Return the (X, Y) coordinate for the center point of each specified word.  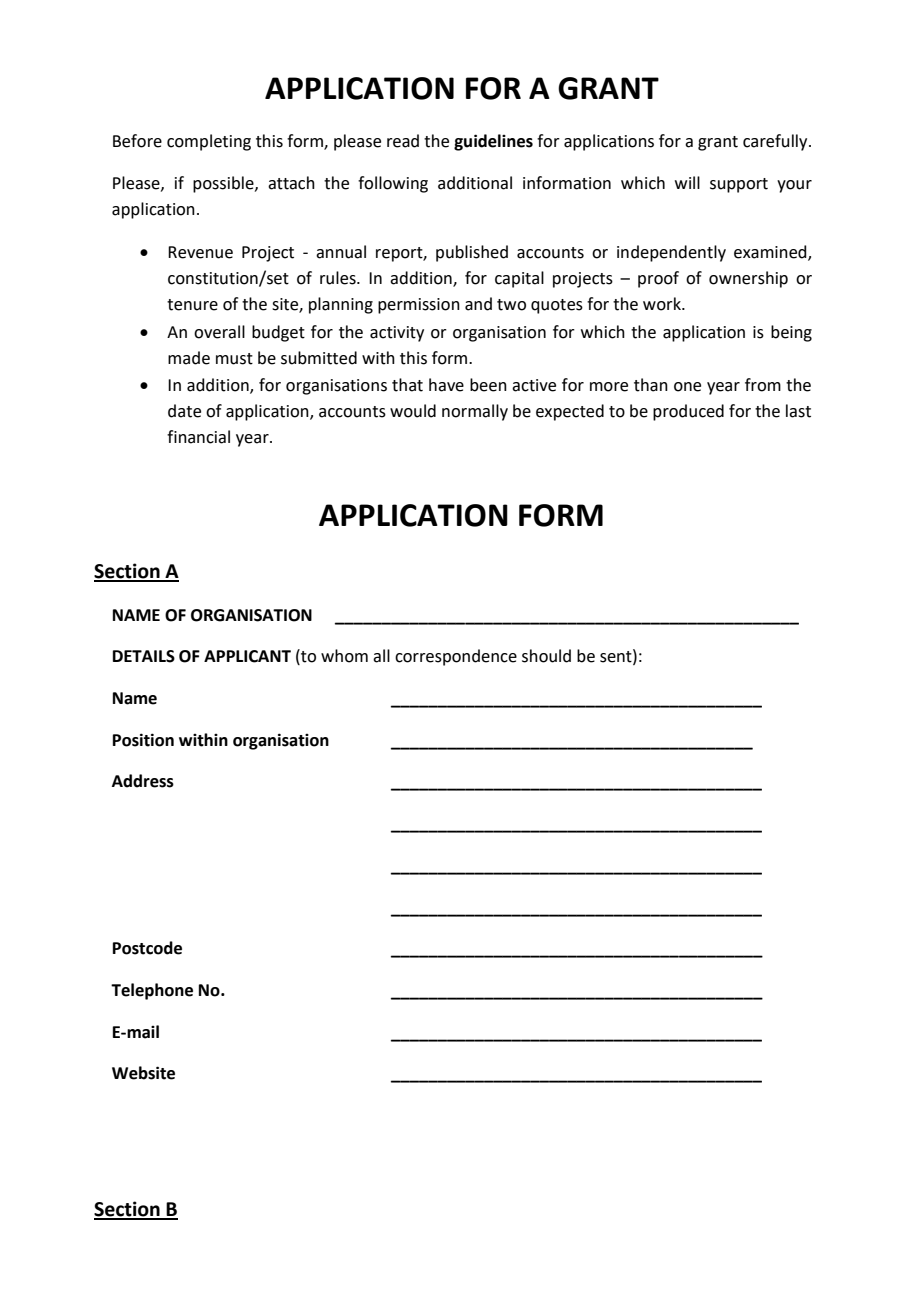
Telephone (152, 991)
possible (224, 184)
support (739, 185)
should (546, 656)
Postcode (147, 948)
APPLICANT (247, 656)
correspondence (456, 657)
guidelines (493, 142)
